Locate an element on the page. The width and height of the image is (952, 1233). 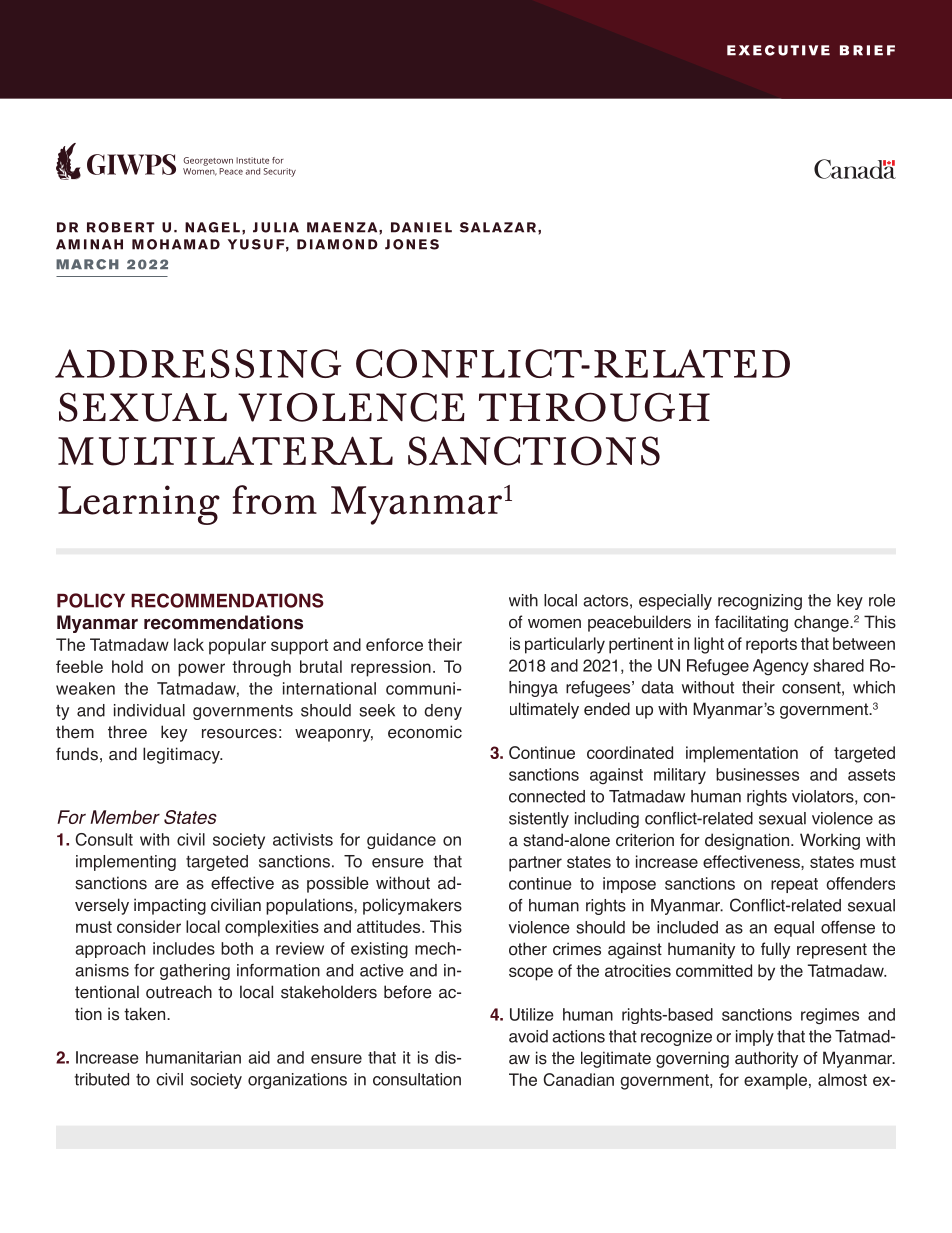
MULTILATERAL is located at coordinates (225, 451).
